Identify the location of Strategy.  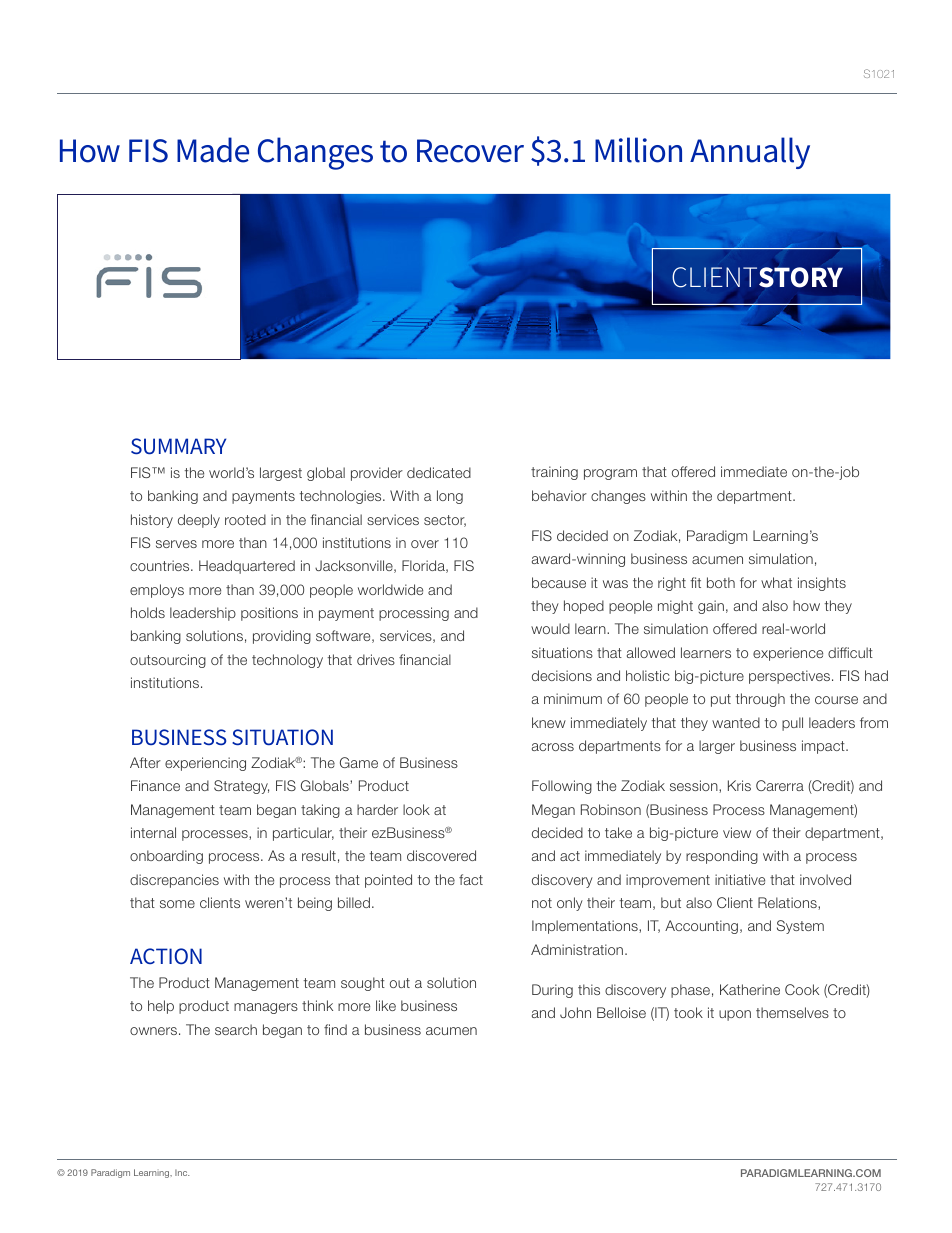
(241, 787).
